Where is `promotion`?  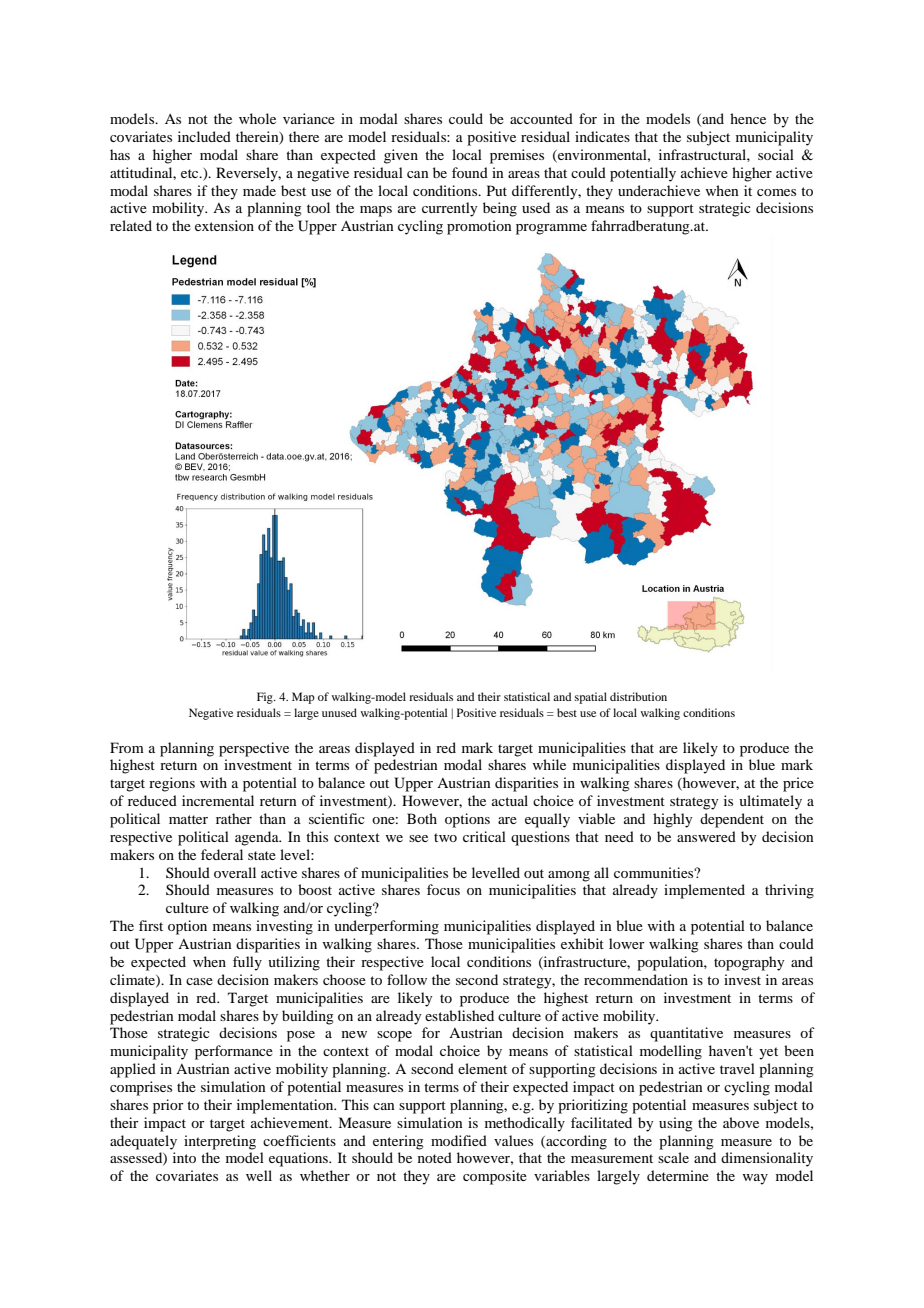 promotion is located at coordinates (479, 227).
